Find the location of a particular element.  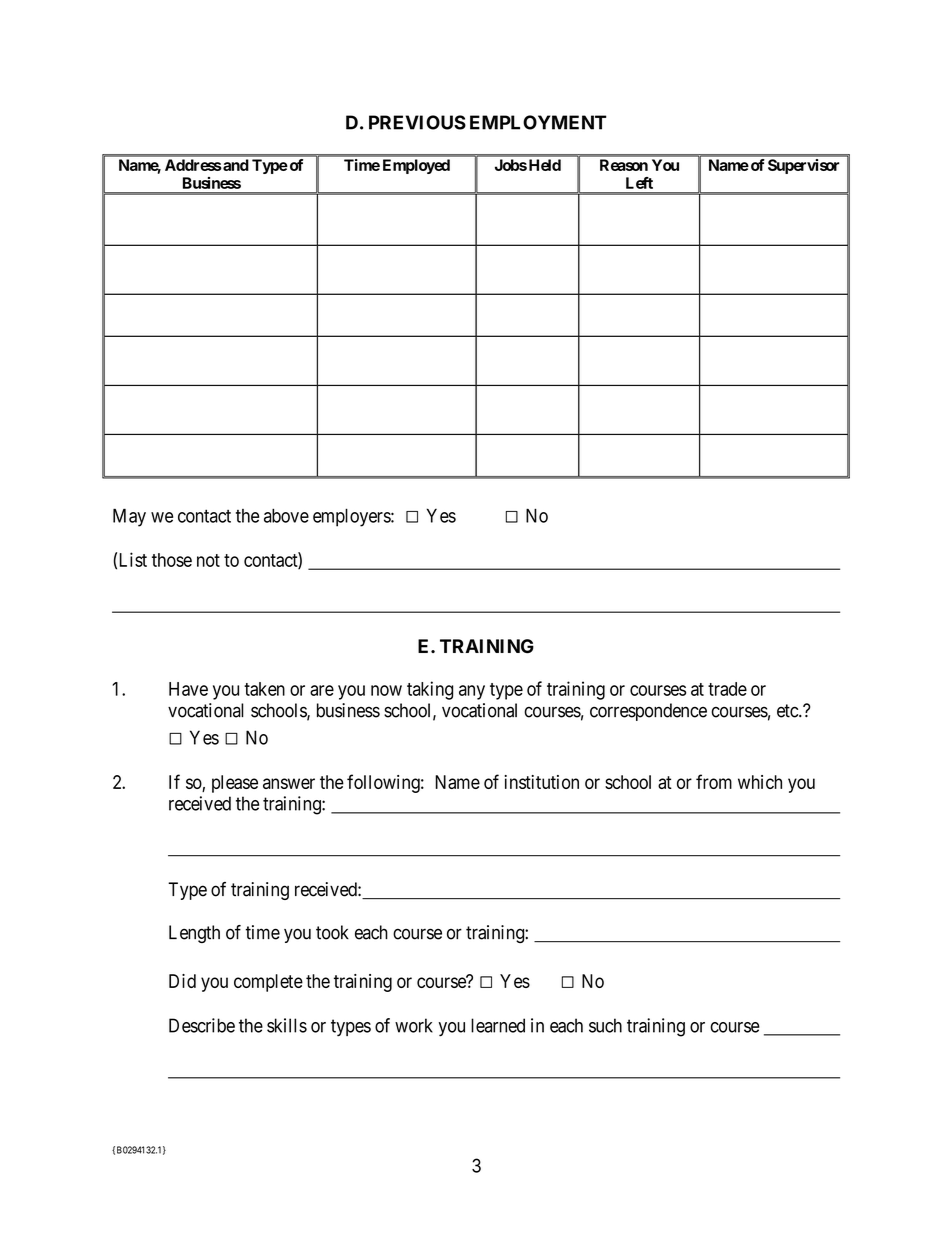

please is located at coordinates (235, 784).
